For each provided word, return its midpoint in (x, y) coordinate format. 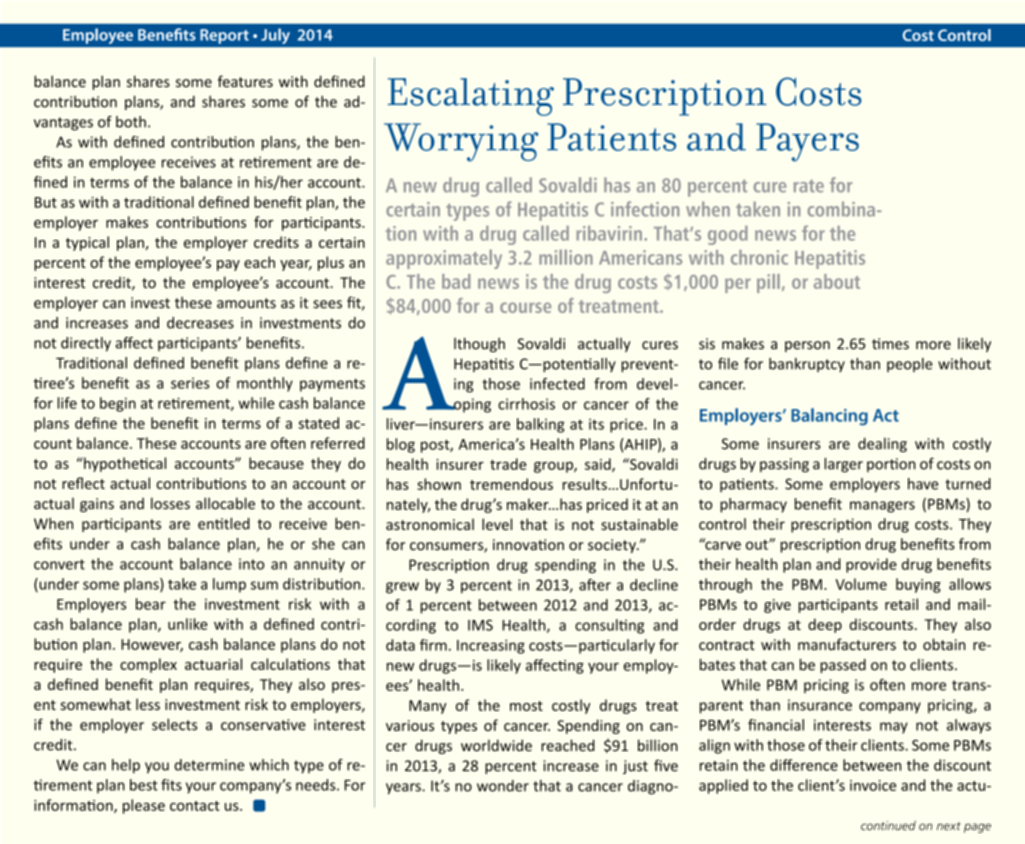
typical (87, 243)
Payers (807, 142)
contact (195, 806)
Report (224, 36)
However (152, 645)
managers (882, 507)
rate (809, 186)
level (497, 524)
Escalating (471, 97)
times (890, 344)
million (566, 257)
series (190, 383)
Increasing (491, 646)
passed (843, 666)
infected (557, 384)
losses (170, 503)
